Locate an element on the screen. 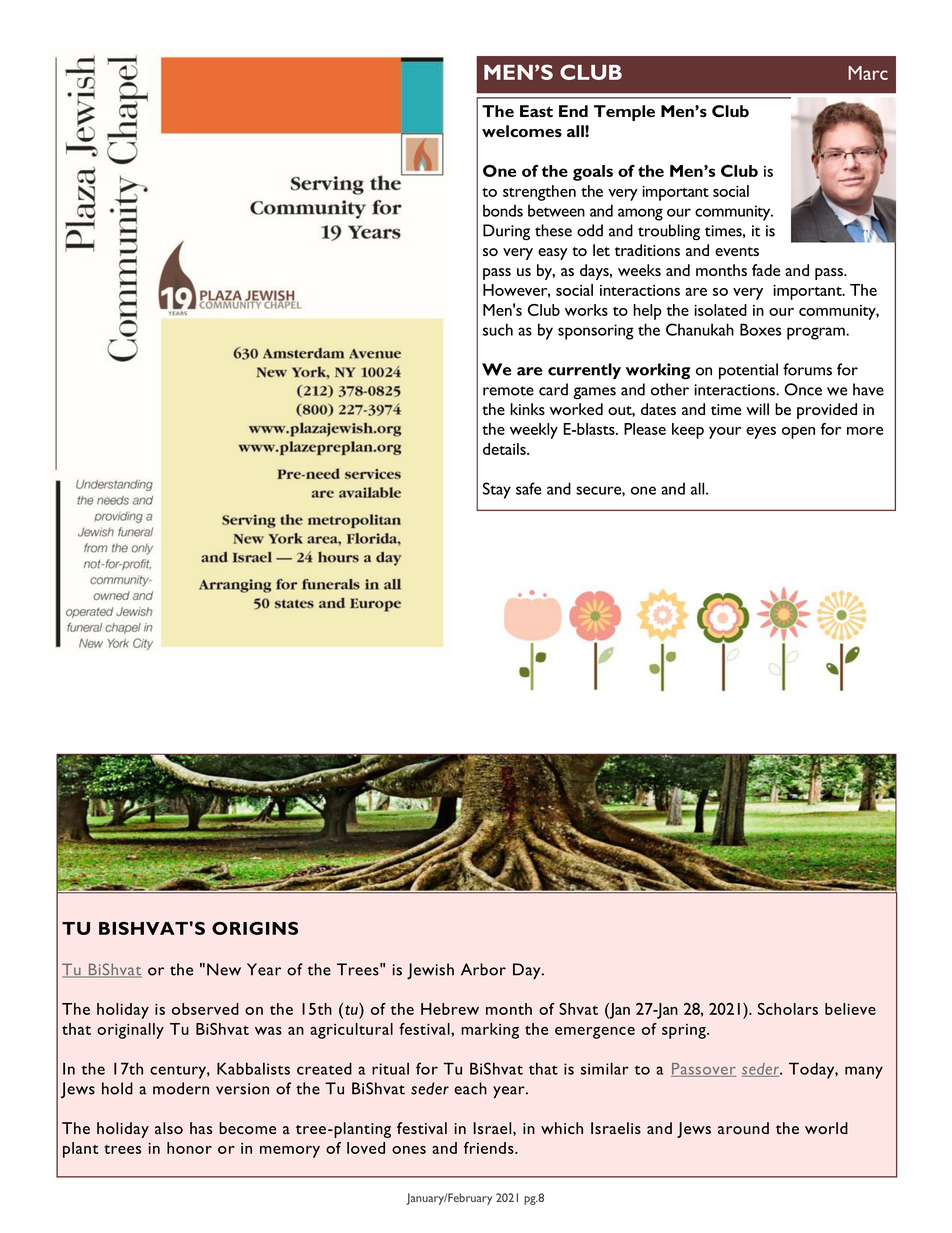 This screenshot has height=1233, width=952. East is located at coordinates (536, 111).
